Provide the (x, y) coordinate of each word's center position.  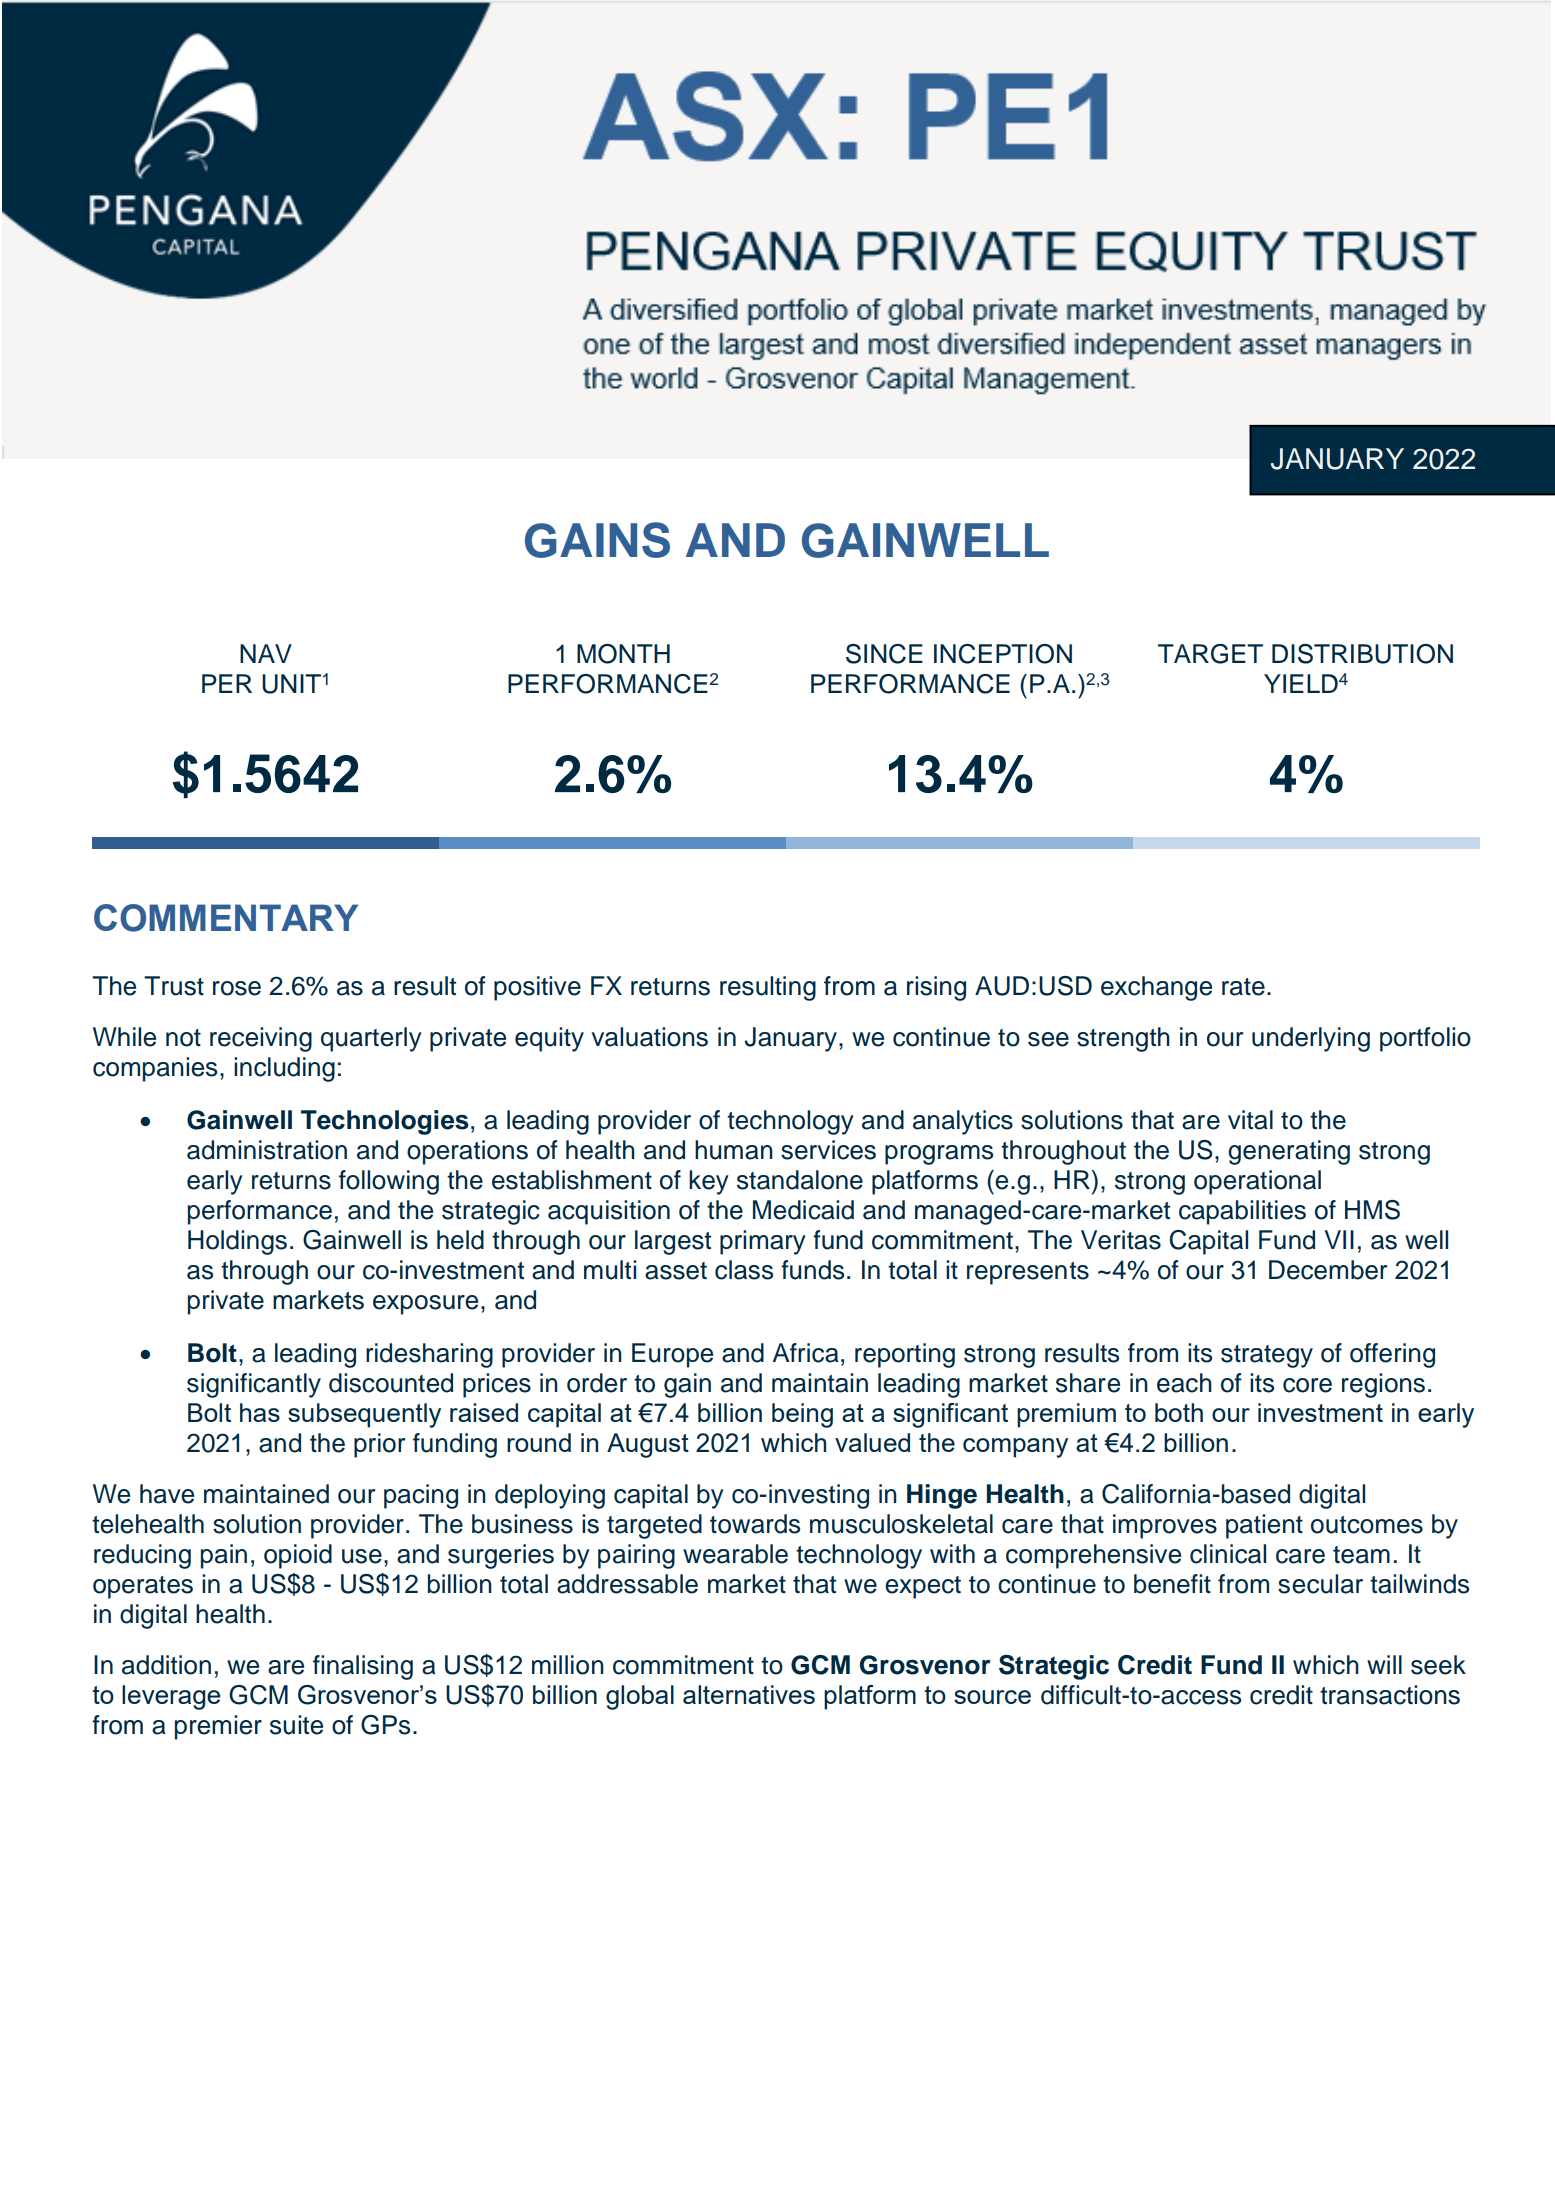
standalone (800, 1180)
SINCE (884, 654)
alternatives (749, 1694)
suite (296, 1725)
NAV (266, 653)
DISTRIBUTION (1362, 654)
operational (1257, 1182)
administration (267, 1150)
